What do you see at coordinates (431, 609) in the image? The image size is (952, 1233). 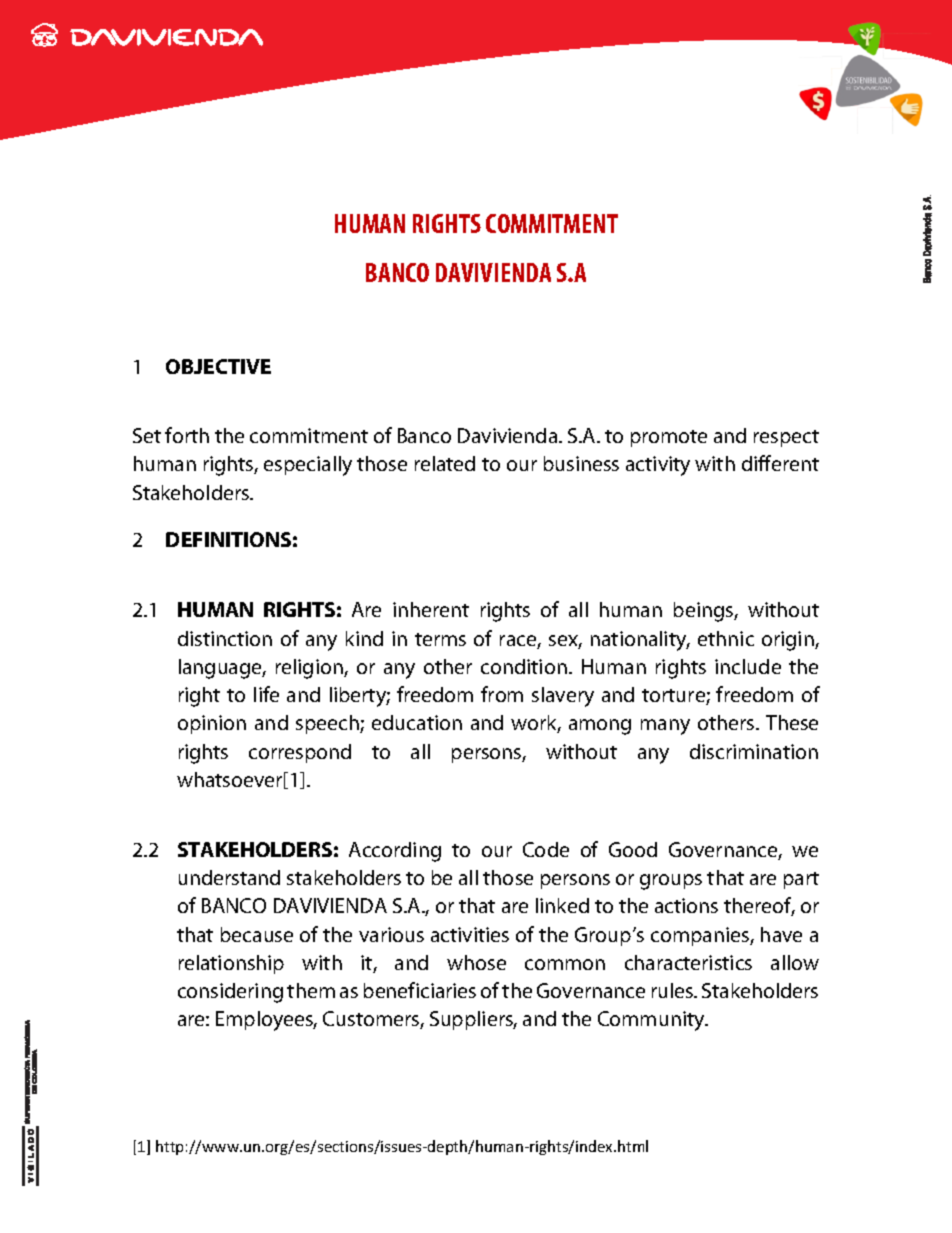 I see `inherent` at bounding box center [431, 609].
